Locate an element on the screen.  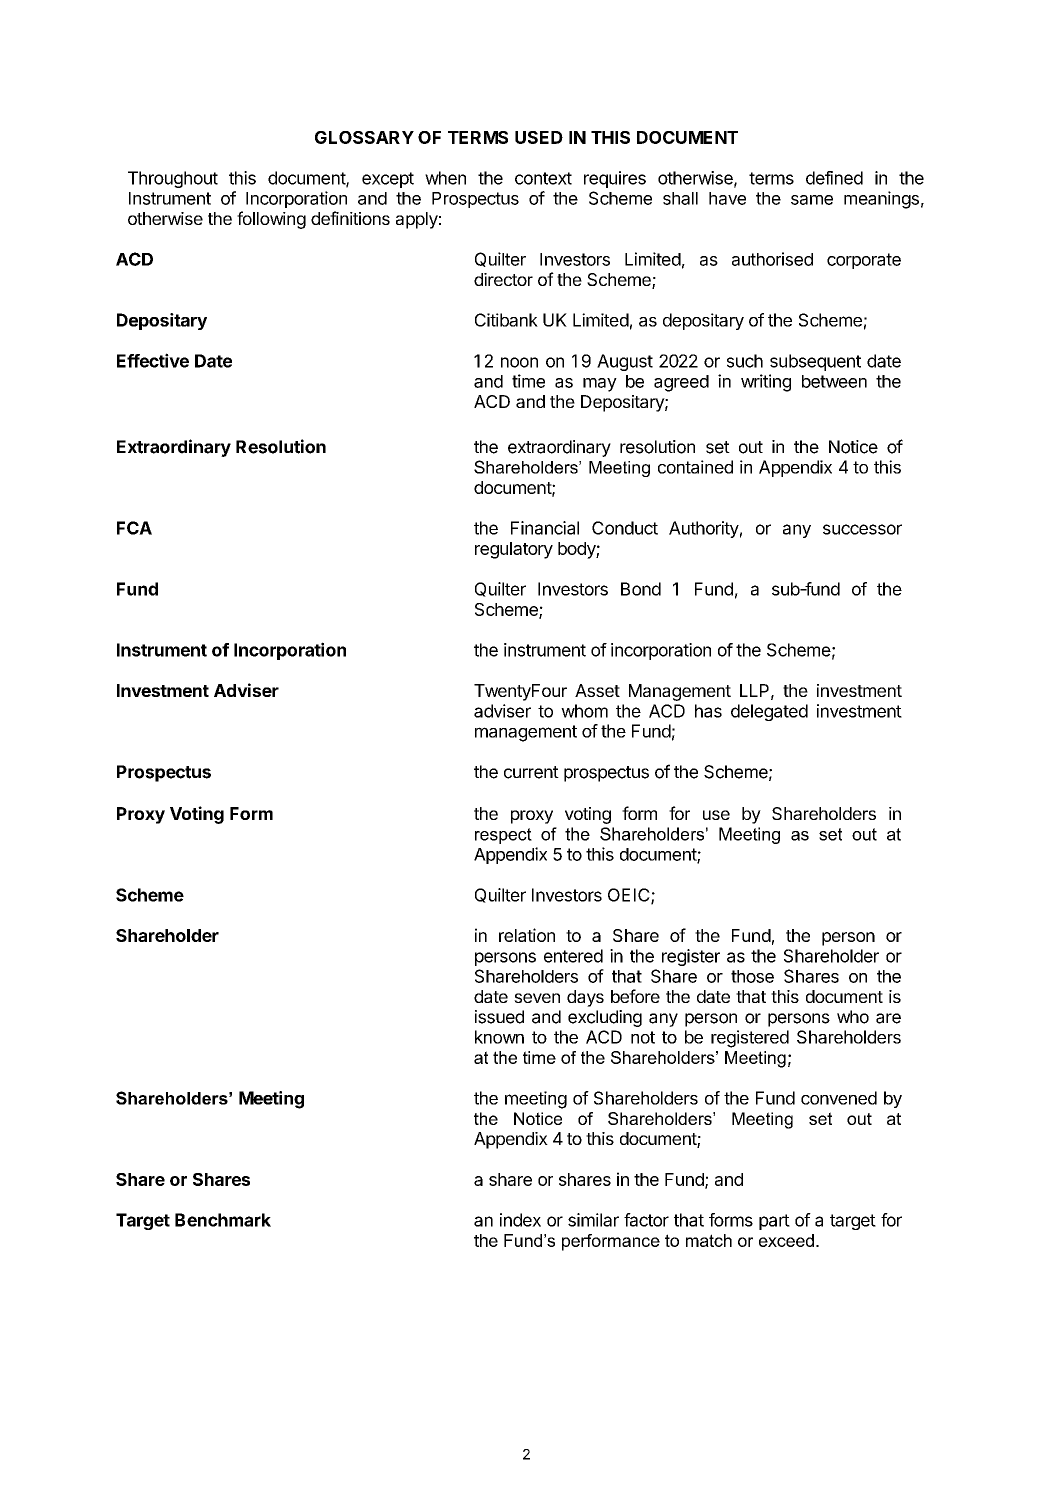
Financial is located at coordinates (545, 528).
